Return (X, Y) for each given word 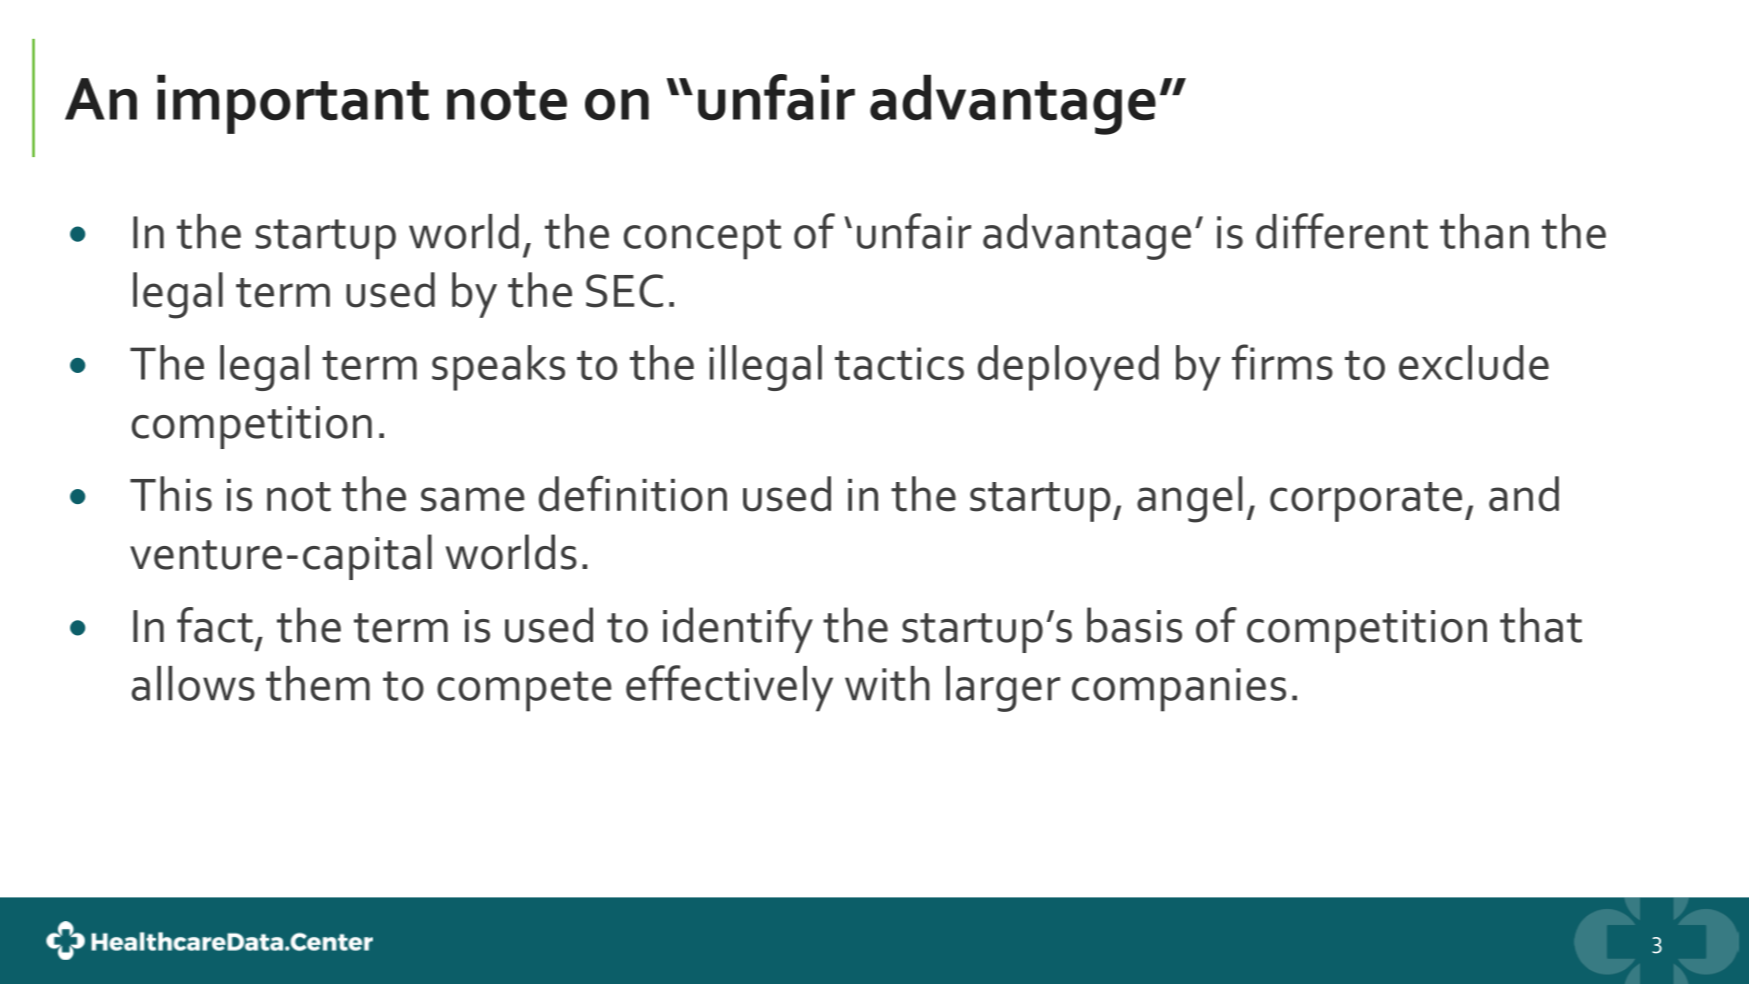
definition (633, 494)
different (1342, 231)
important (293, 104)
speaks (498, 368)
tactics (899, 363)
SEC (624, 291)
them (318, 683)
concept (702, 239)
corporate (1366, 502)
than (1484, 231)
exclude (1474, 362)
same (473, 499)
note (507, 101)
